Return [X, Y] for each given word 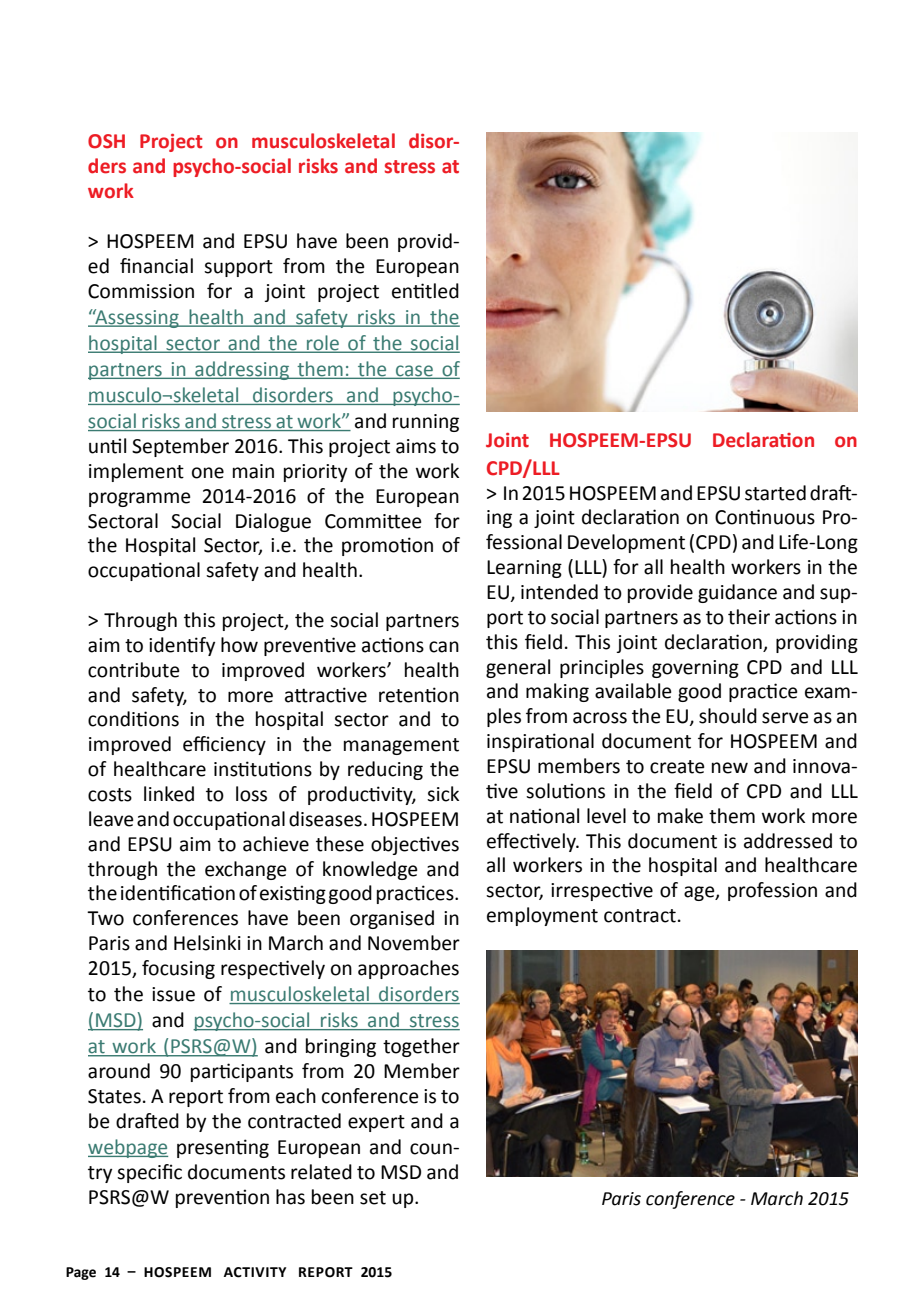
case [414, 372]
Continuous [765, 517]
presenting [223, 1148]
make [680, 816]
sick [443, 794]
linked [169, 794]
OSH [106, 141]
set [373, 1198]
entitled [425, 291]
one [208, 473]
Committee [373, 521]
